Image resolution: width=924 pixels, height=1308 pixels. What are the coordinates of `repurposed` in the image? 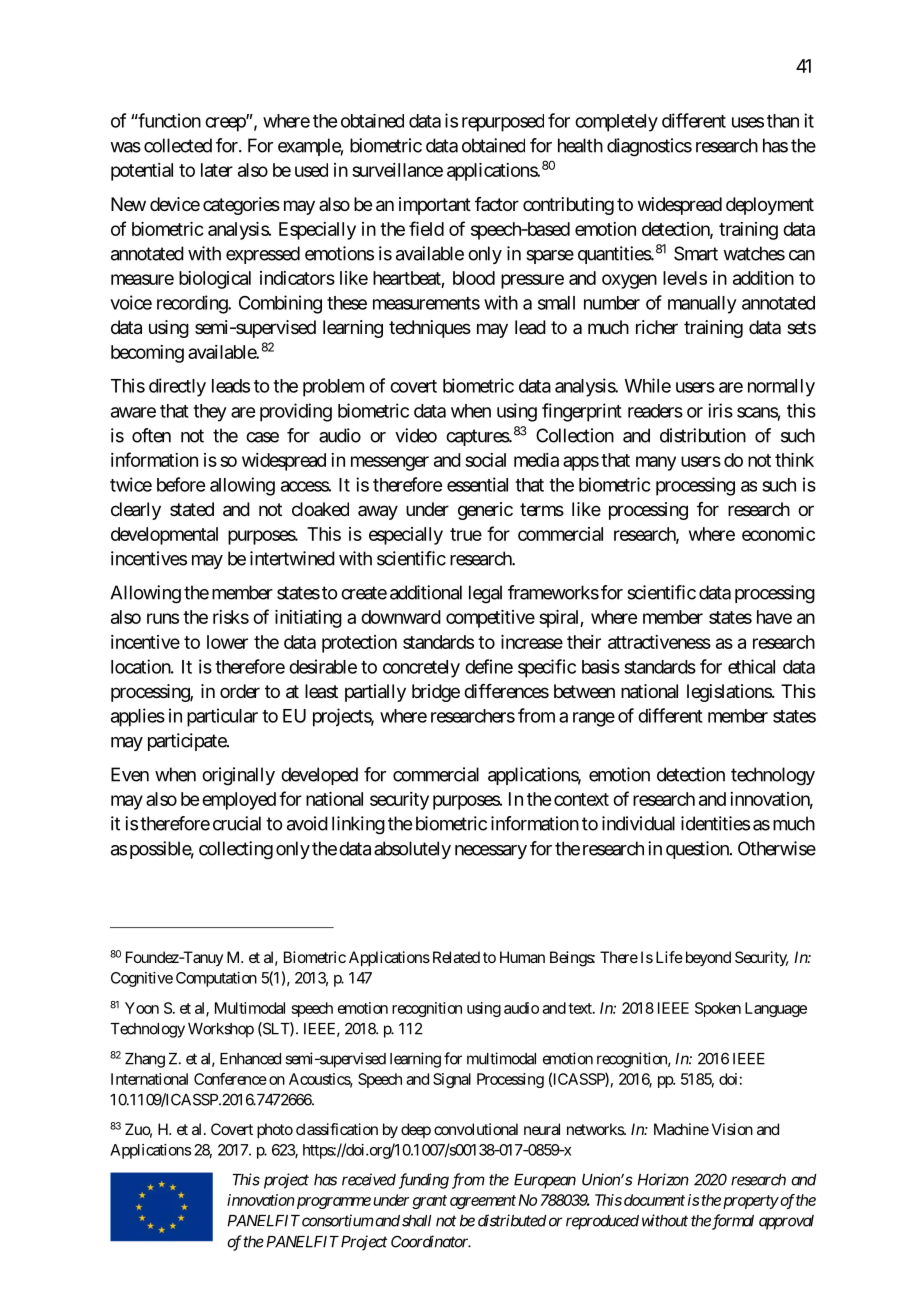 It's located at (503, 123).
